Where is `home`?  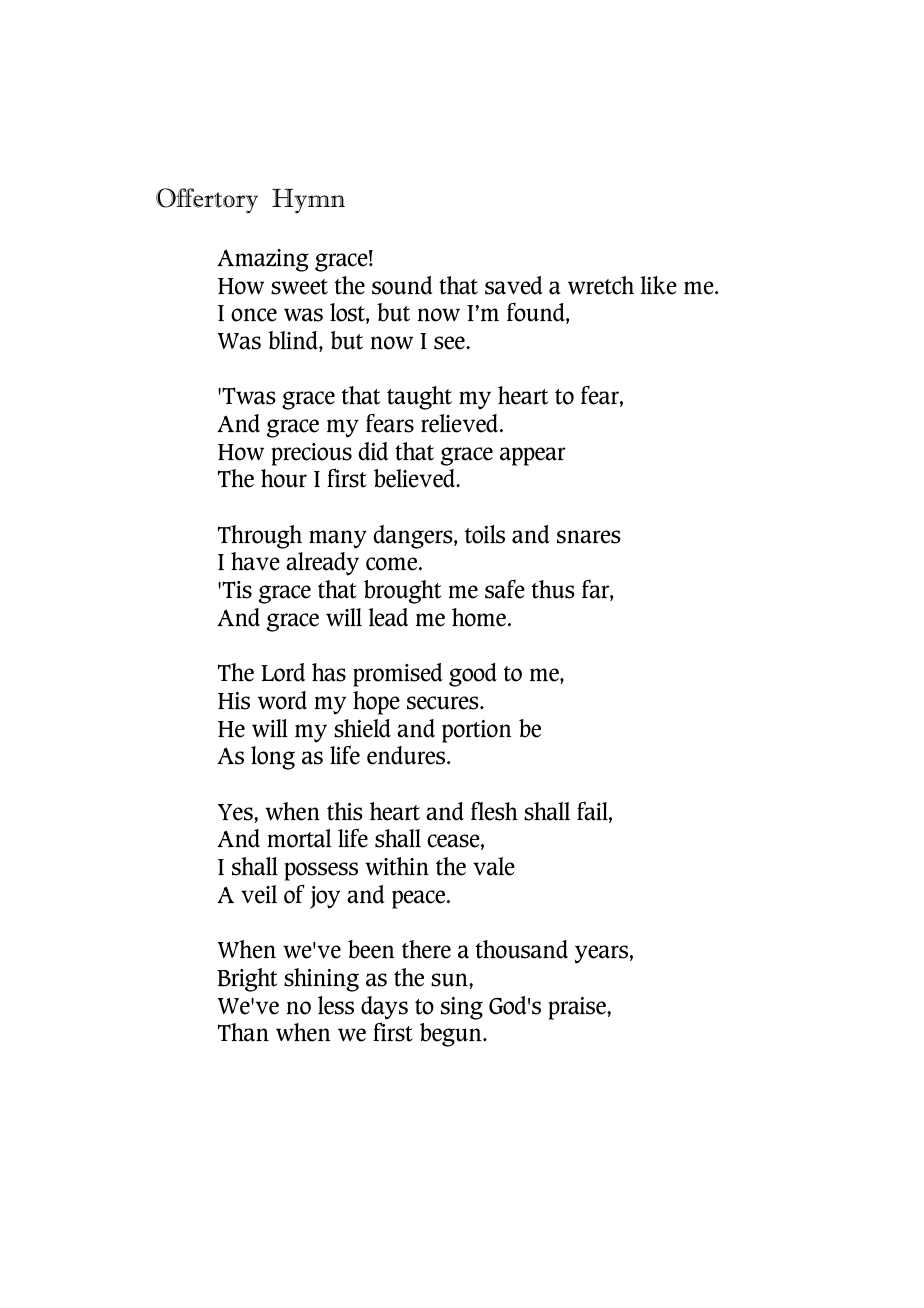 home is located at coordinates (479, 617).
